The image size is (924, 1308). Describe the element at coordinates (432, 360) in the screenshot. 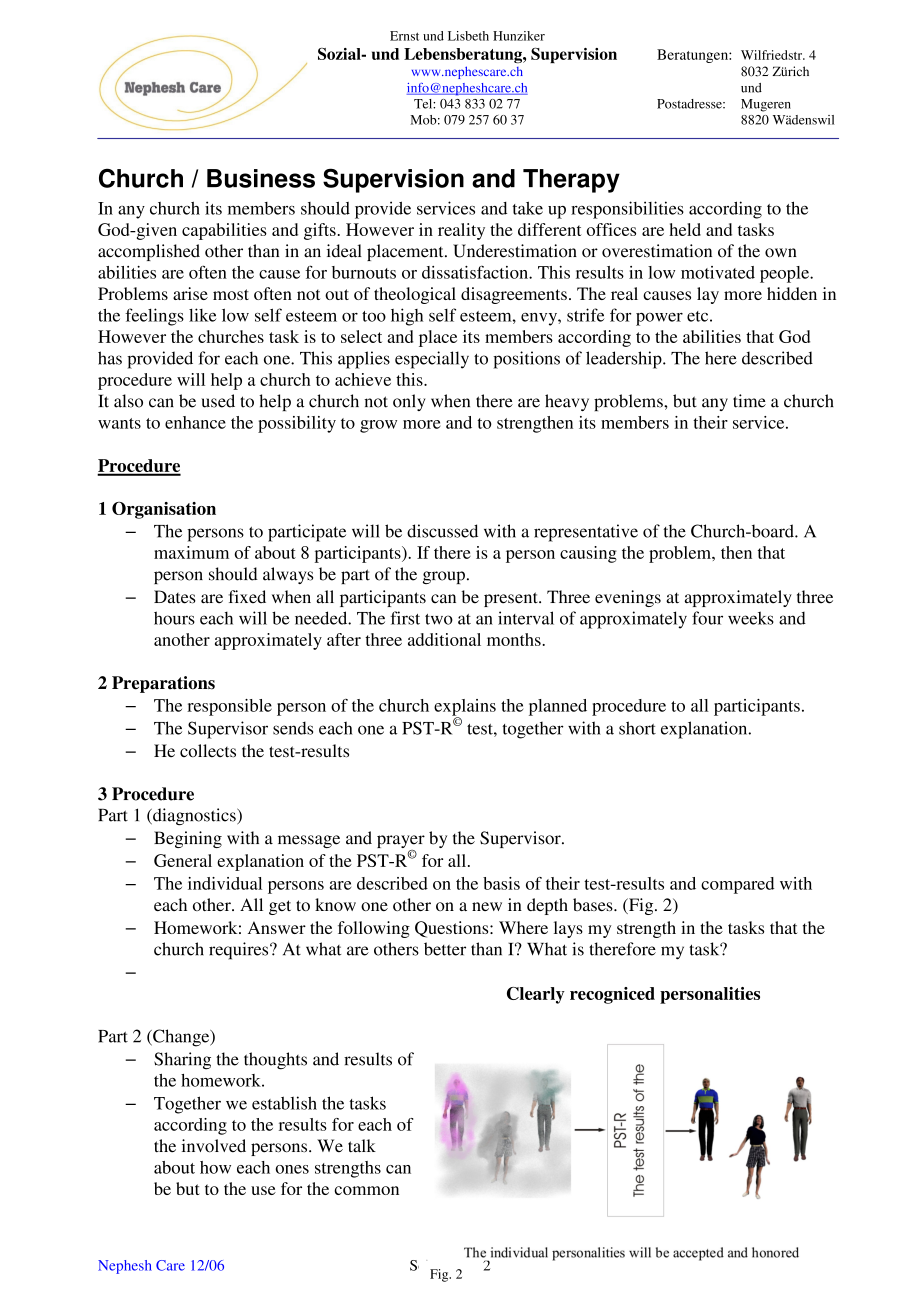

I see `especially` at that location.
